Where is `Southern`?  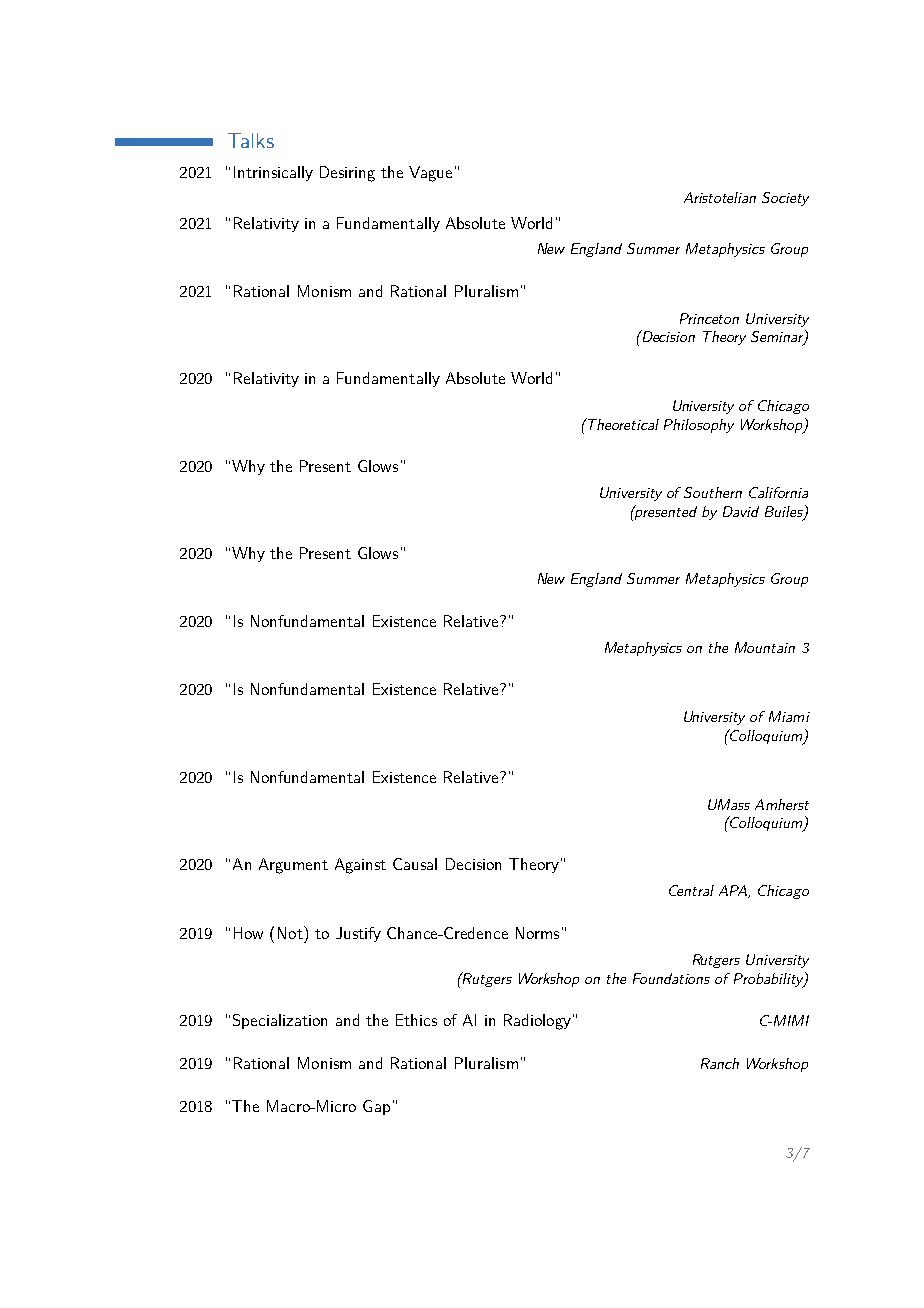
Southern is located at coordinates (713, 492).
